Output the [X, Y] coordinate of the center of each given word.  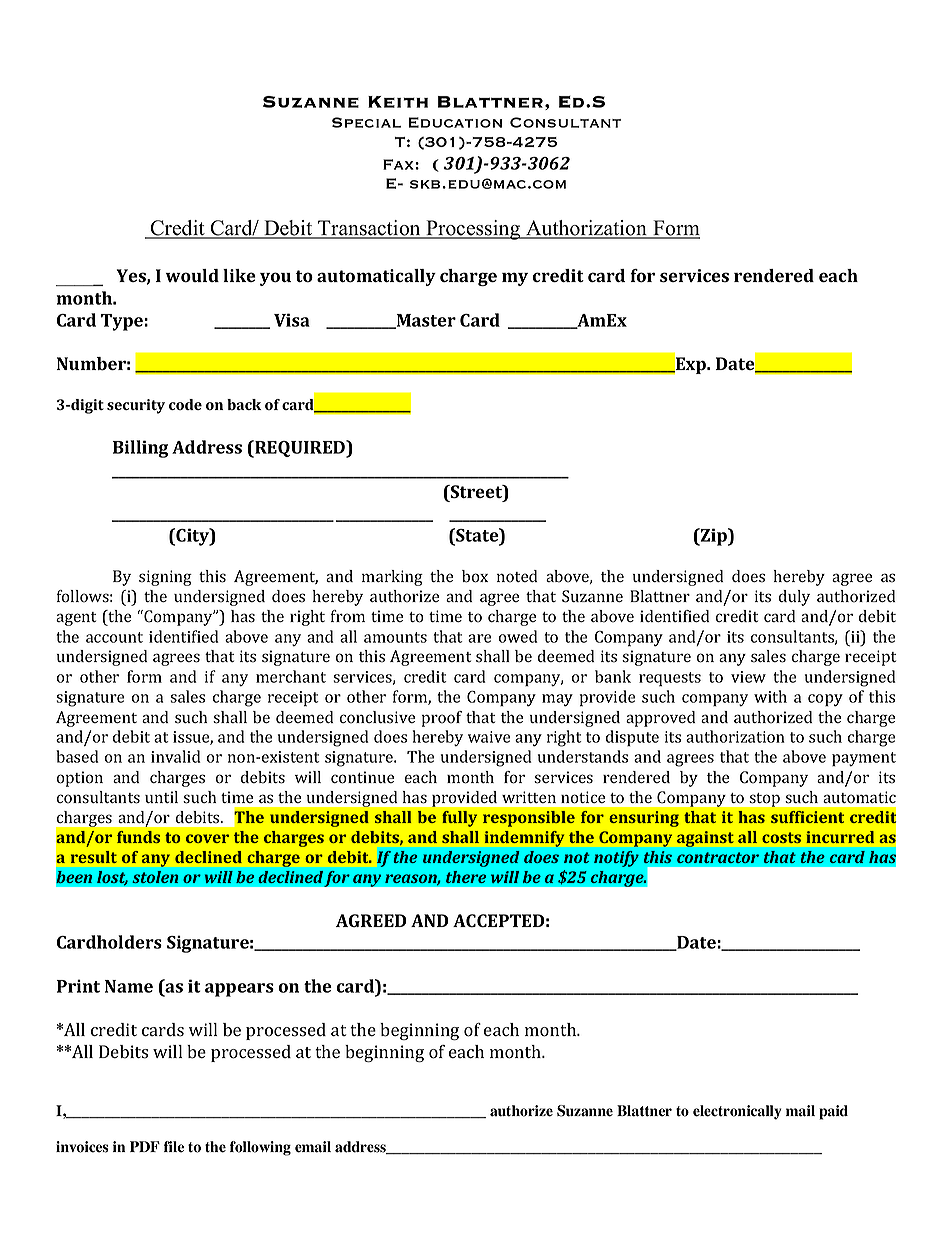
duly [794, 598]
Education [455, 122]
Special [366, 122]
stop [765, 800]
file [174, 1147]
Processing [473, 230]
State [477, 535]
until [161, 797]
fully [459, 819]
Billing [140, 449]
